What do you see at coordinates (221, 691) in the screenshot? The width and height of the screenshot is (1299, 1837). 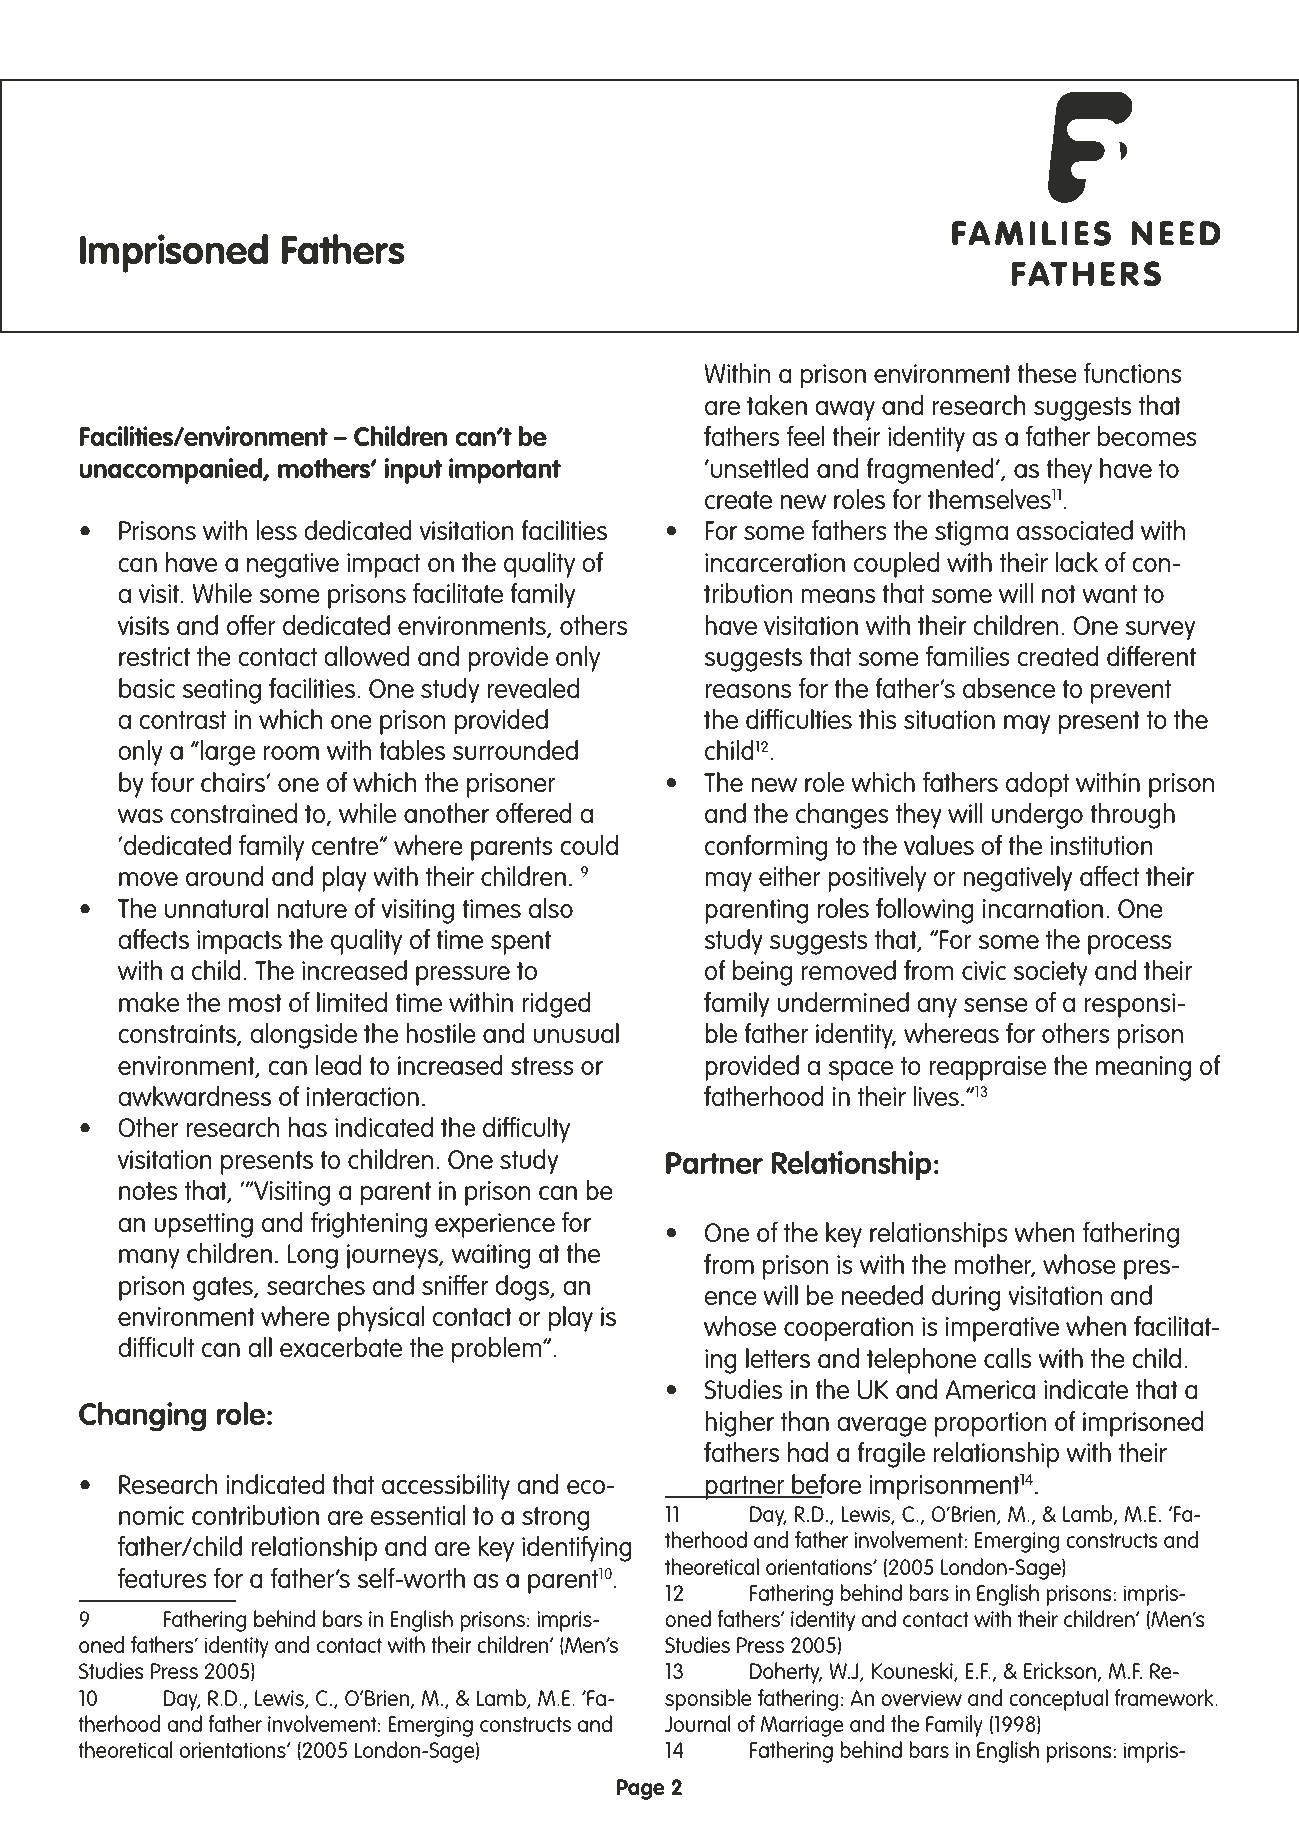 I see `seating` at bounding box center [221, 691].
